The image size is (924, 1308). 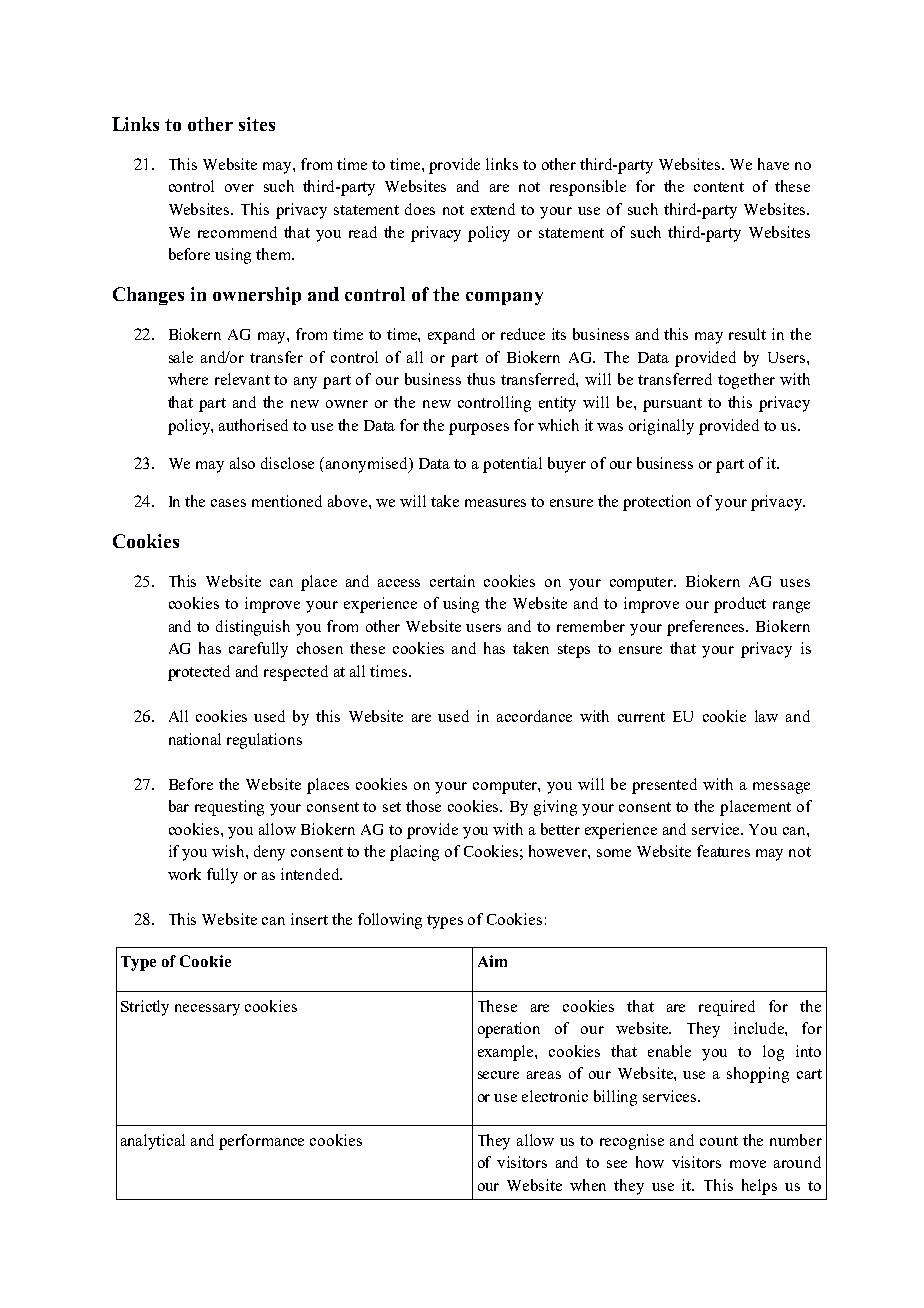 I want to click on authorised, so click(x=253, y=425).
